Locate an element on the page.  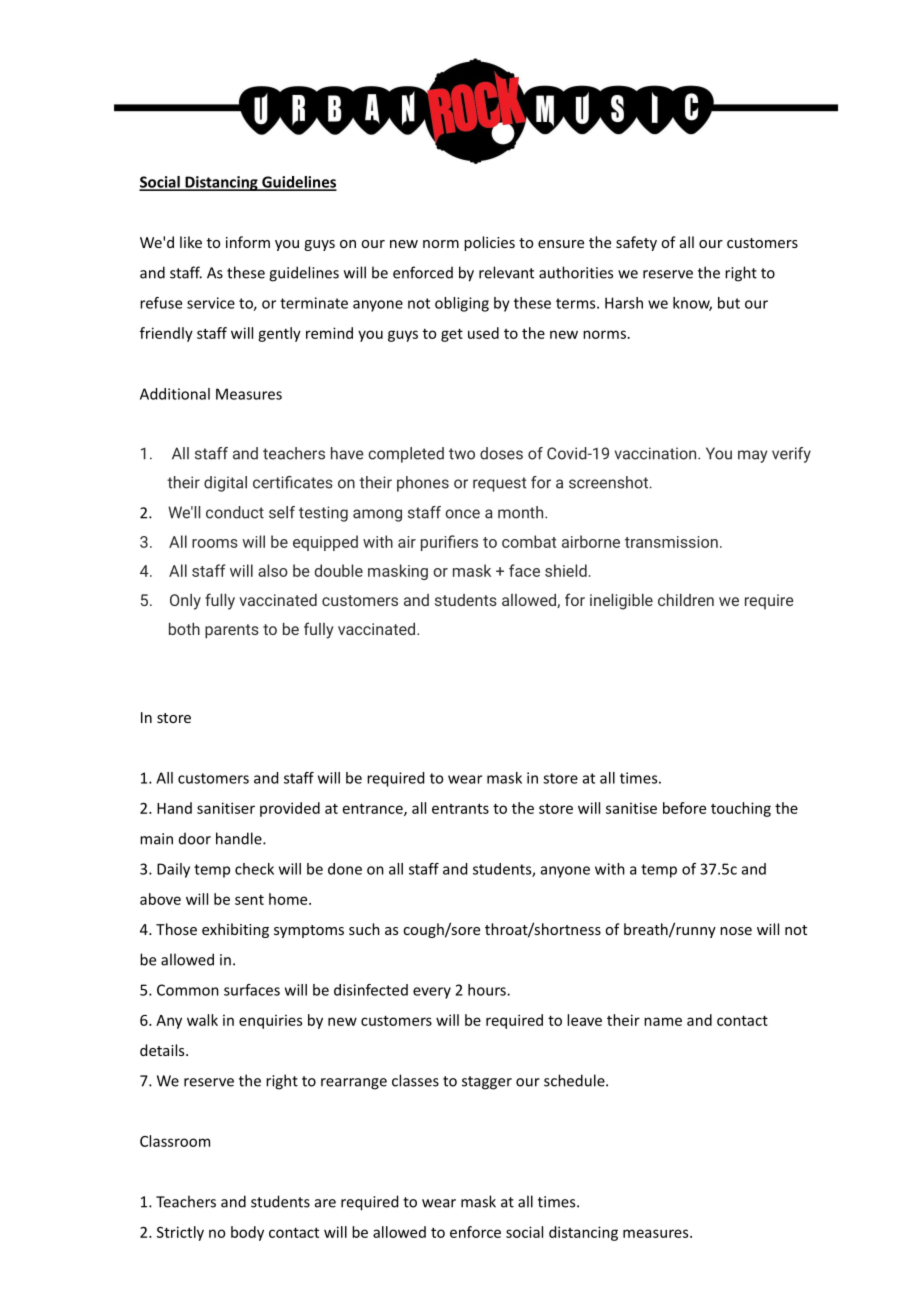
stagger is located at coordinates (487, 1083).
